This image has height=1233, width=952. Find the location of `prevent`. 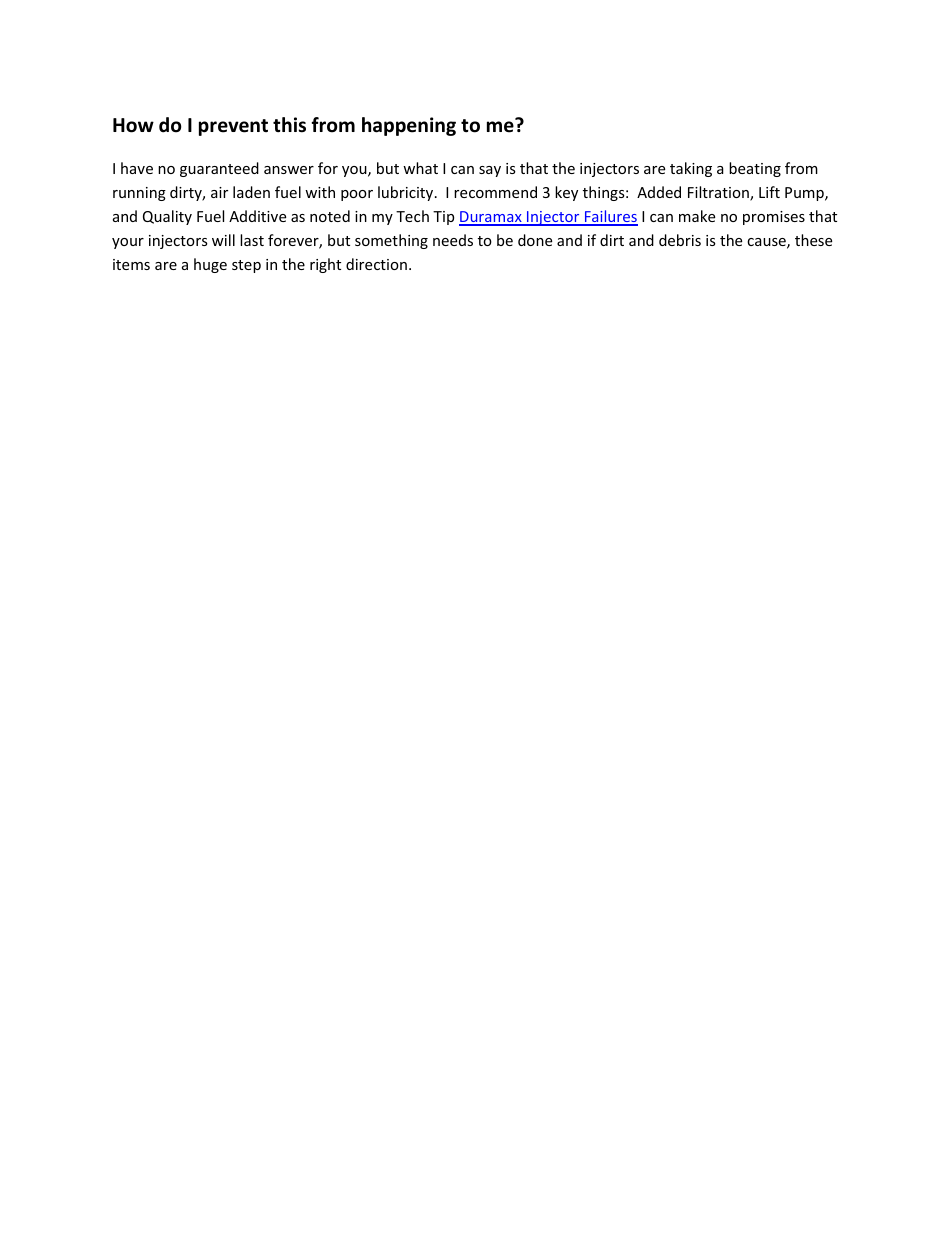

prevent is located at coordinates (233, 127).
